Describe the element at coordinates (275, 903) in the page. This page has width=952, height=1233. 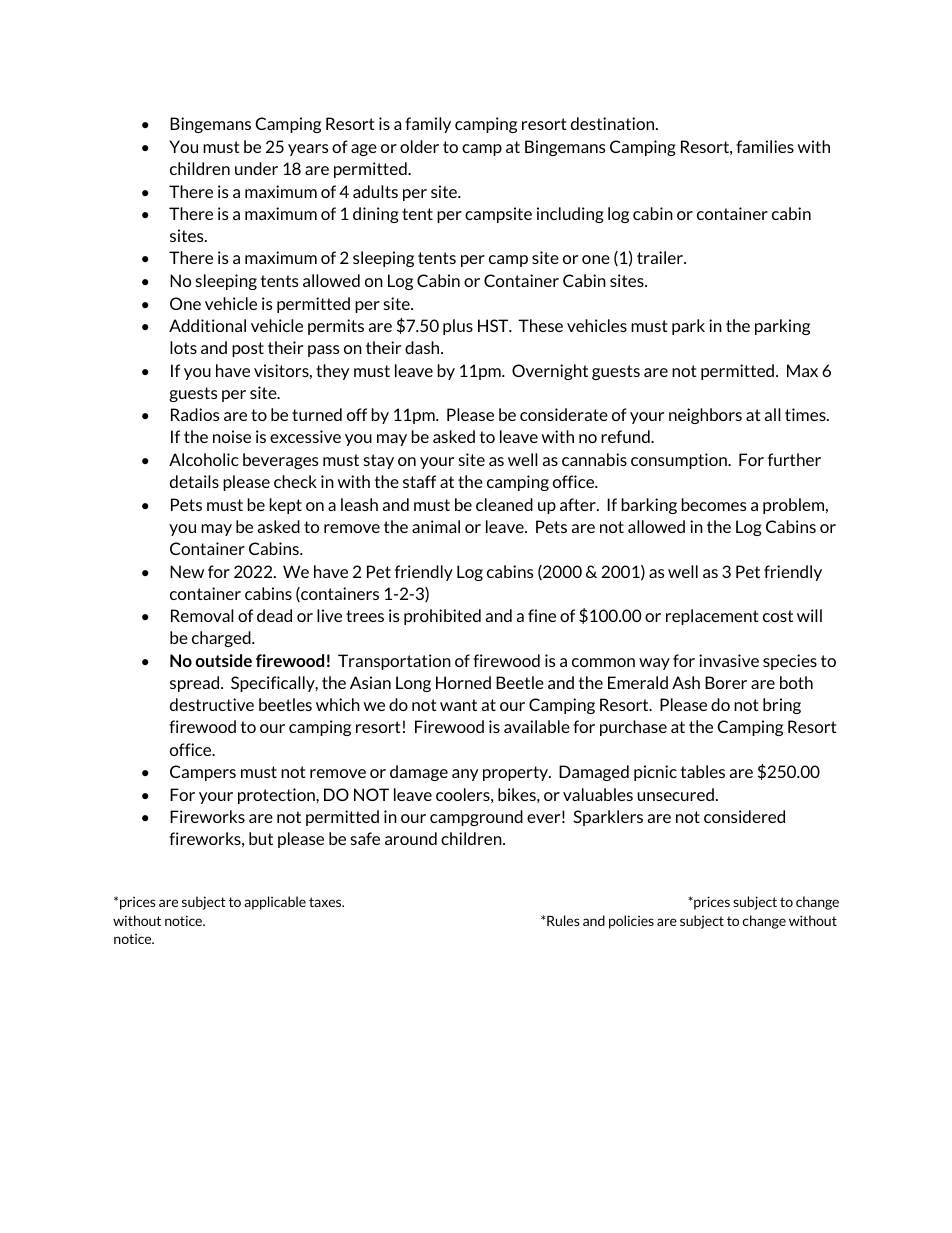
I see `applicable` at that location.
